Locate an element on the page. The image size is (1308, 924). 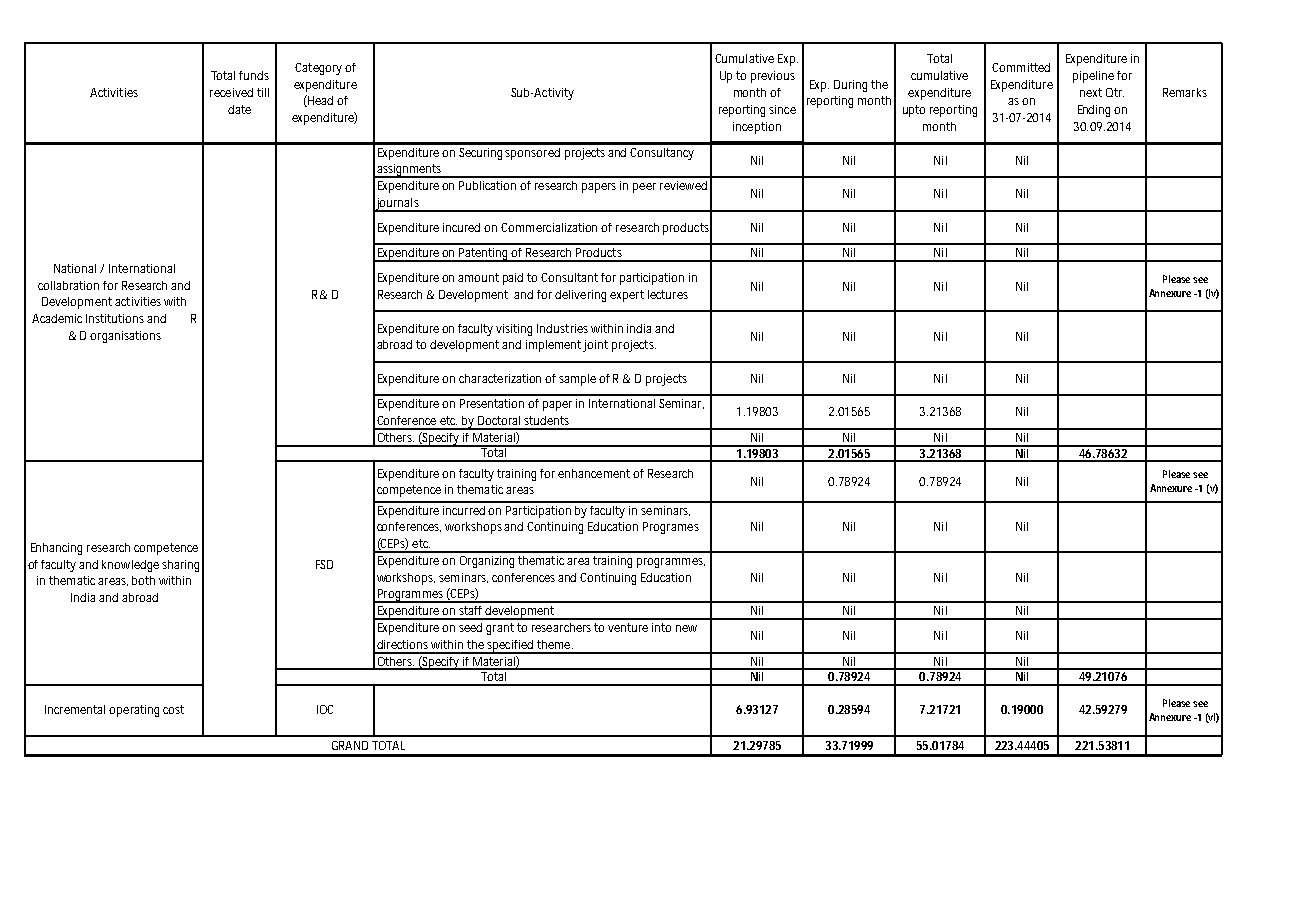
enhancement is located at coordinates (594, 473).
